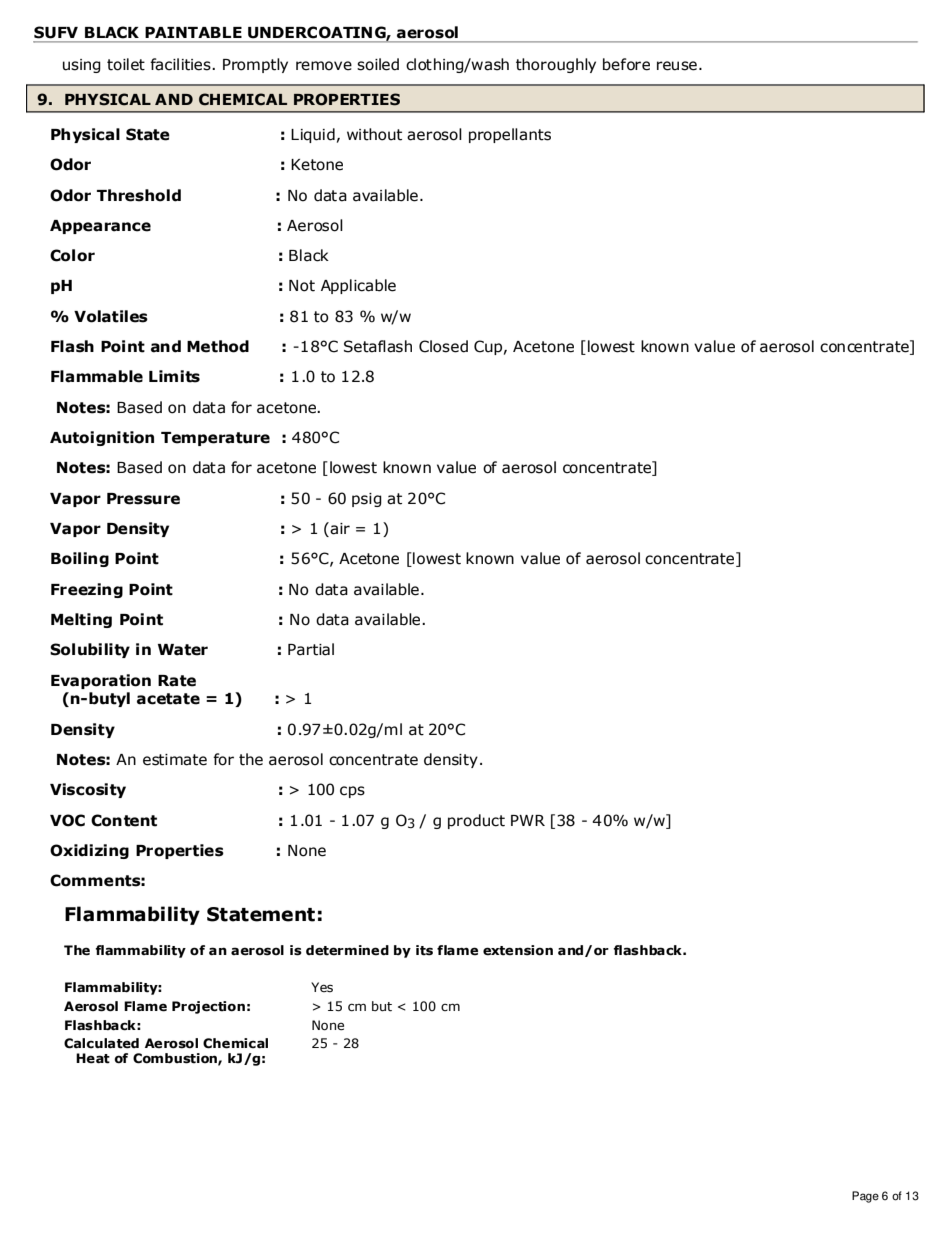 The width and height of the screenshot is (952, 1233). I want to click on PWR, so click(528, 820).
